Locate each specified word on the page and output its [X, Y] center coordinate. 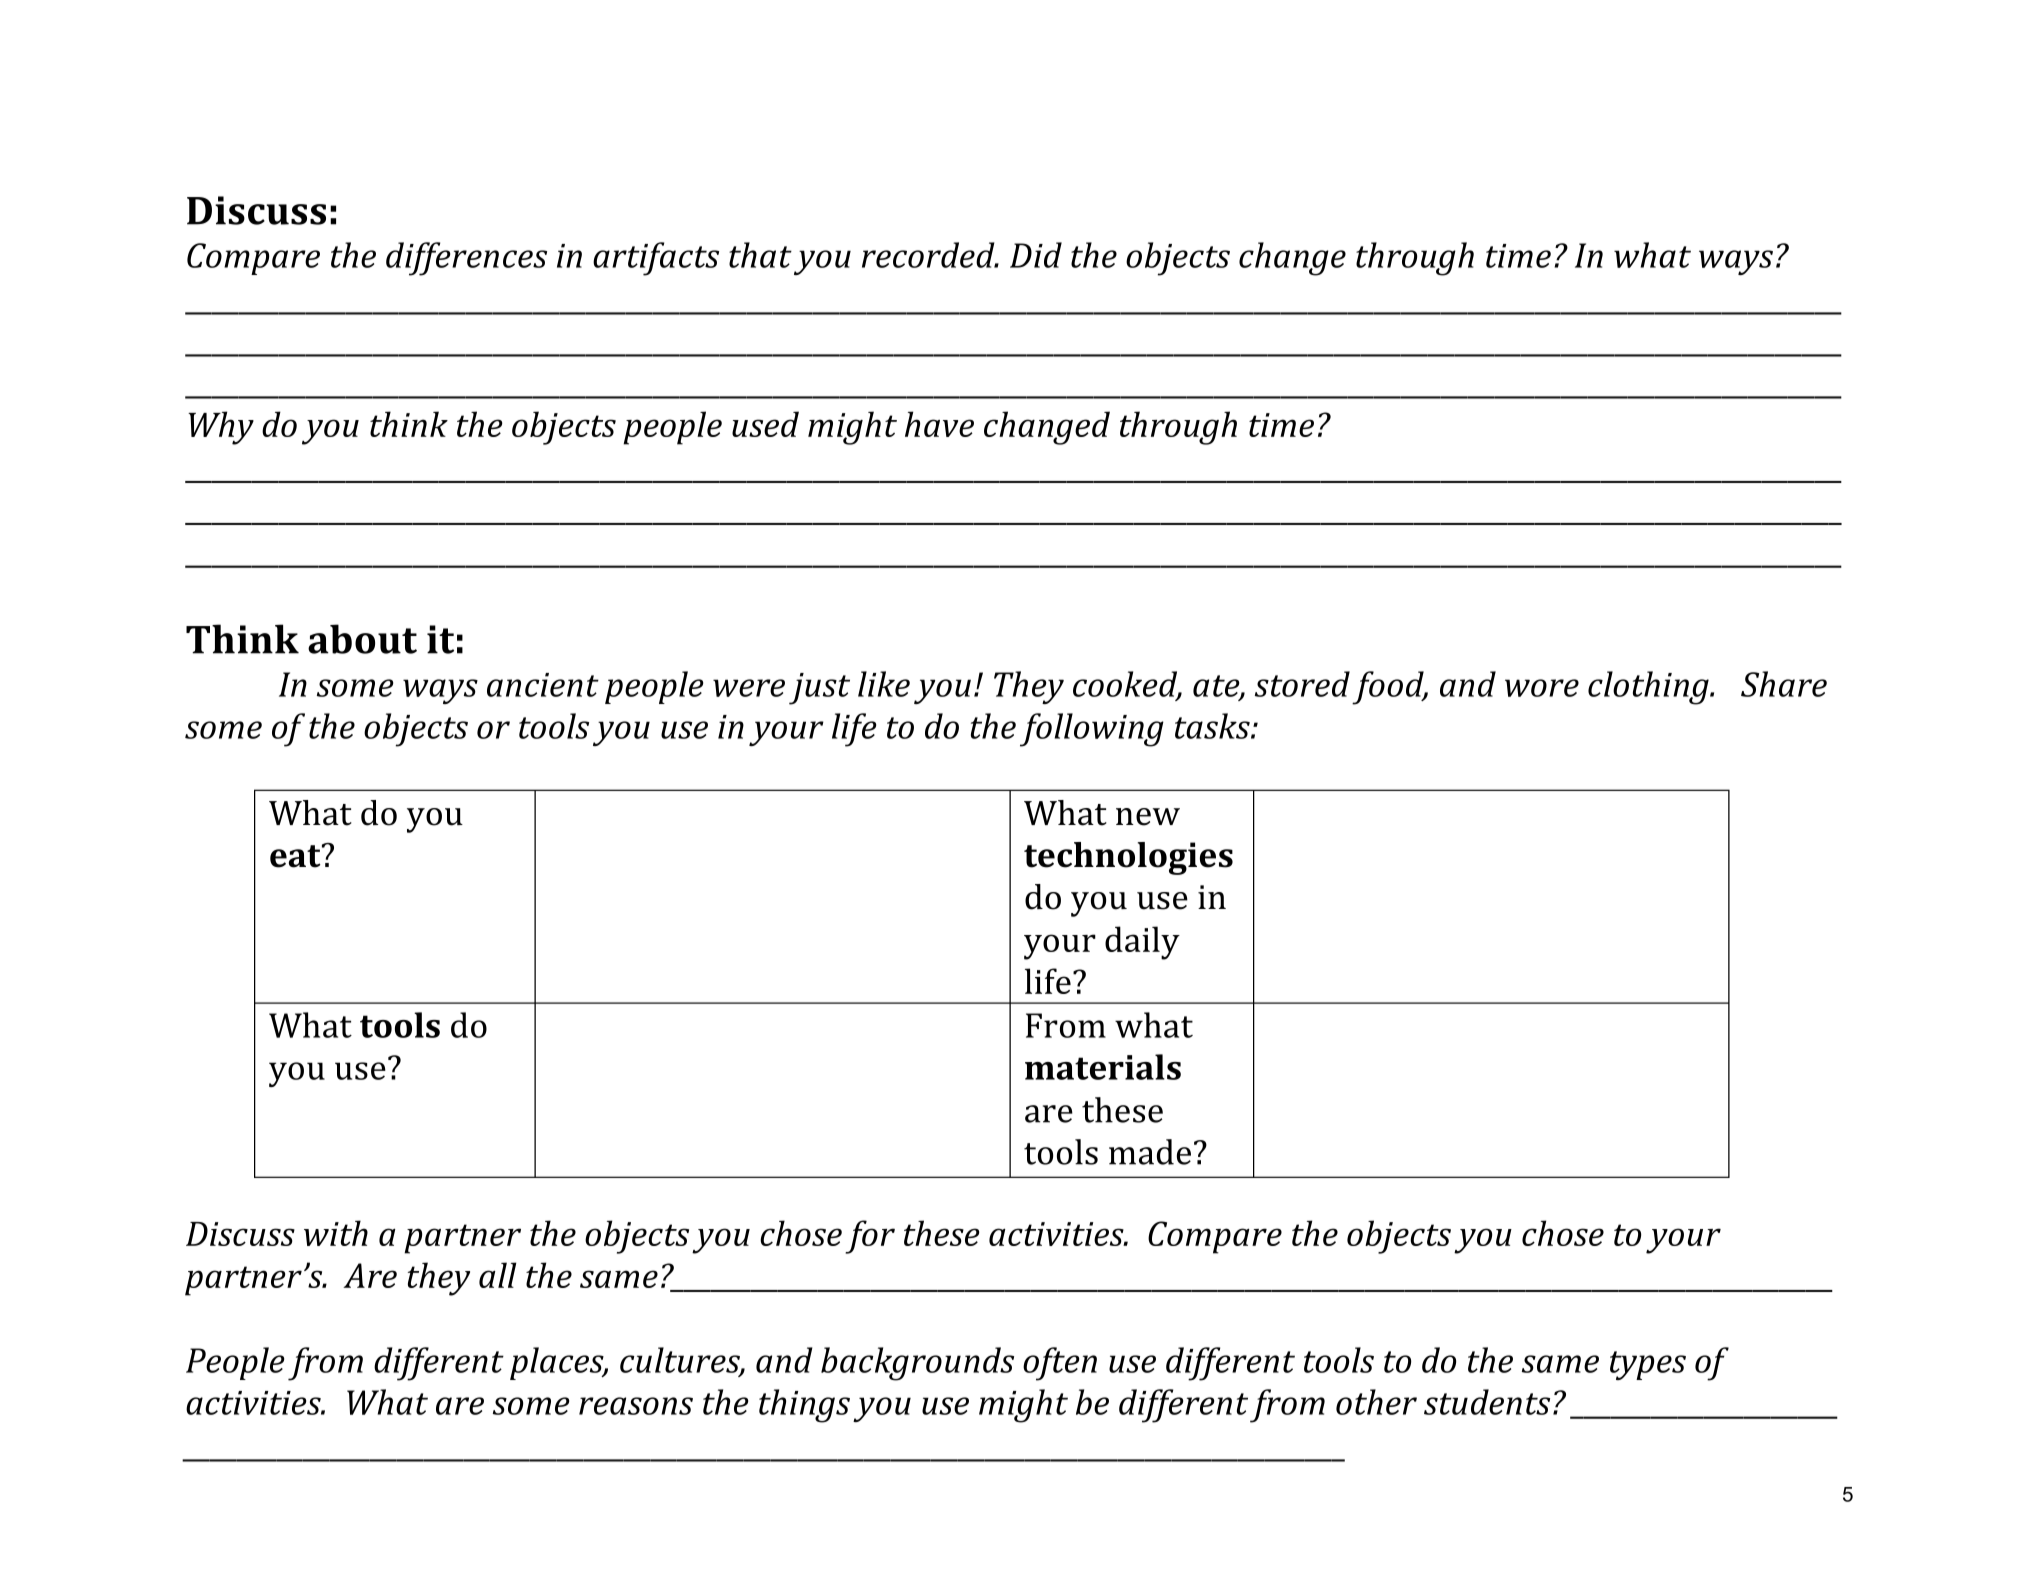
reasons [636, 1406]
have [939, 424]
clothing [1649, 688]
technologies [1128, 858]
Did [1036, 255]
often [1060, 1364]
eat [296, 856]
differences [466, 259]
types [1648, 1365]
